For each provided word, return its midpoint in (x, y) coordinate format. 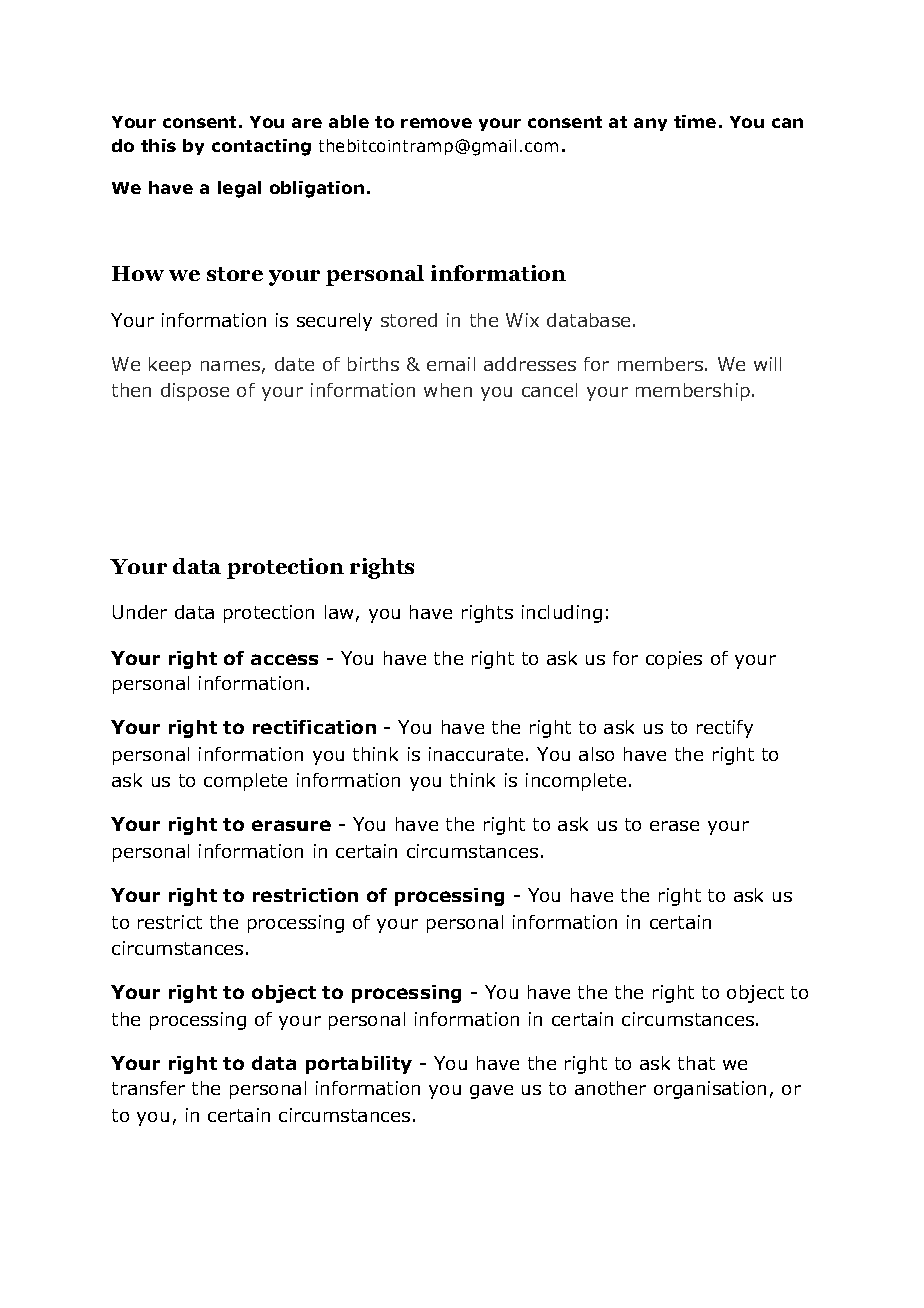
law (339, 612)
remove (436, 123)
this (158, 145)
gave (491, 1092)
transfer (148, 1088)
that (696, 1063)
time (695, 121)
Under (140, 612)
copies (674, 660)
